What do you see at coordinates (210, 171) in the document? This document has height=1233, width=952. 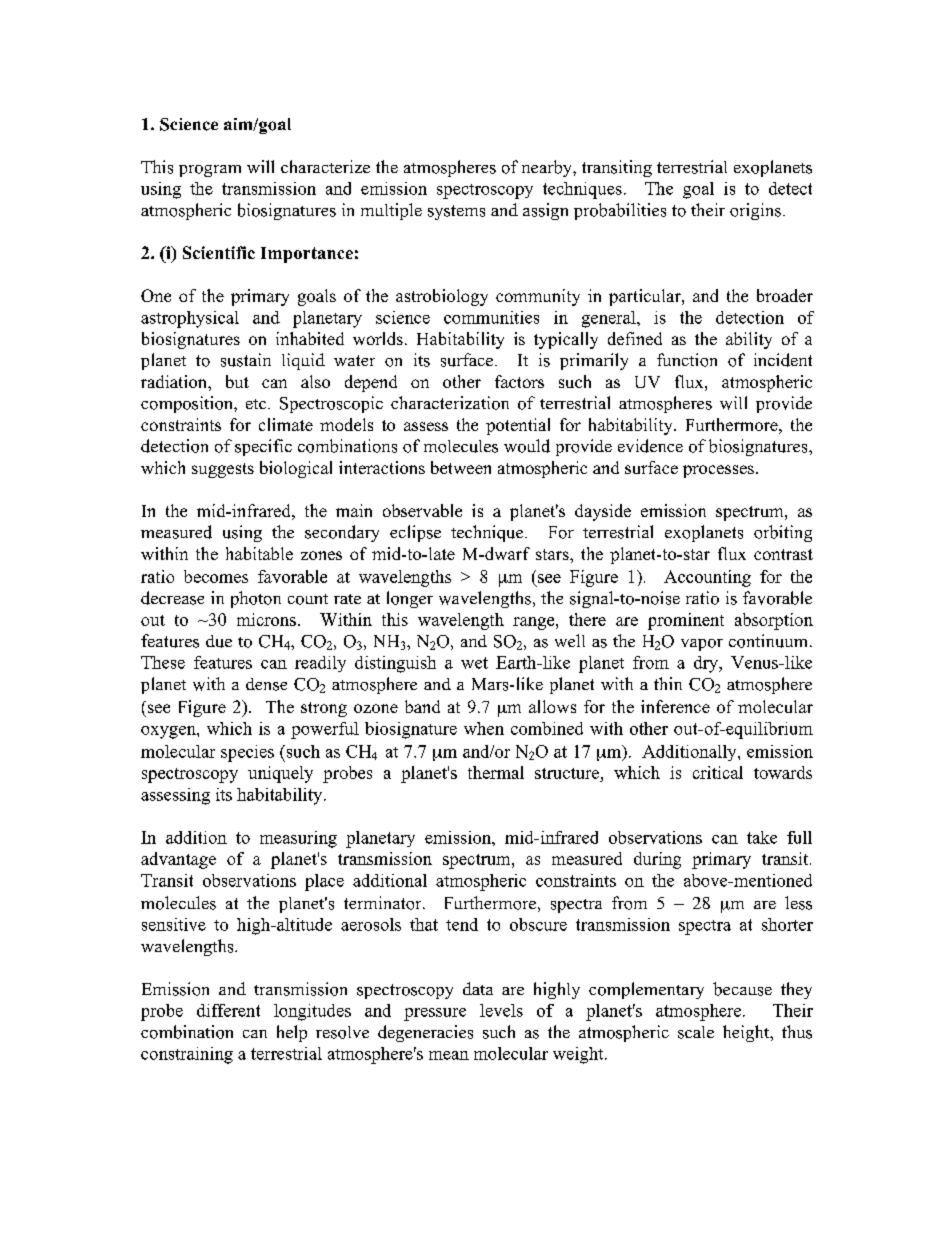 I see `program` at bounding box center [210, 171].
